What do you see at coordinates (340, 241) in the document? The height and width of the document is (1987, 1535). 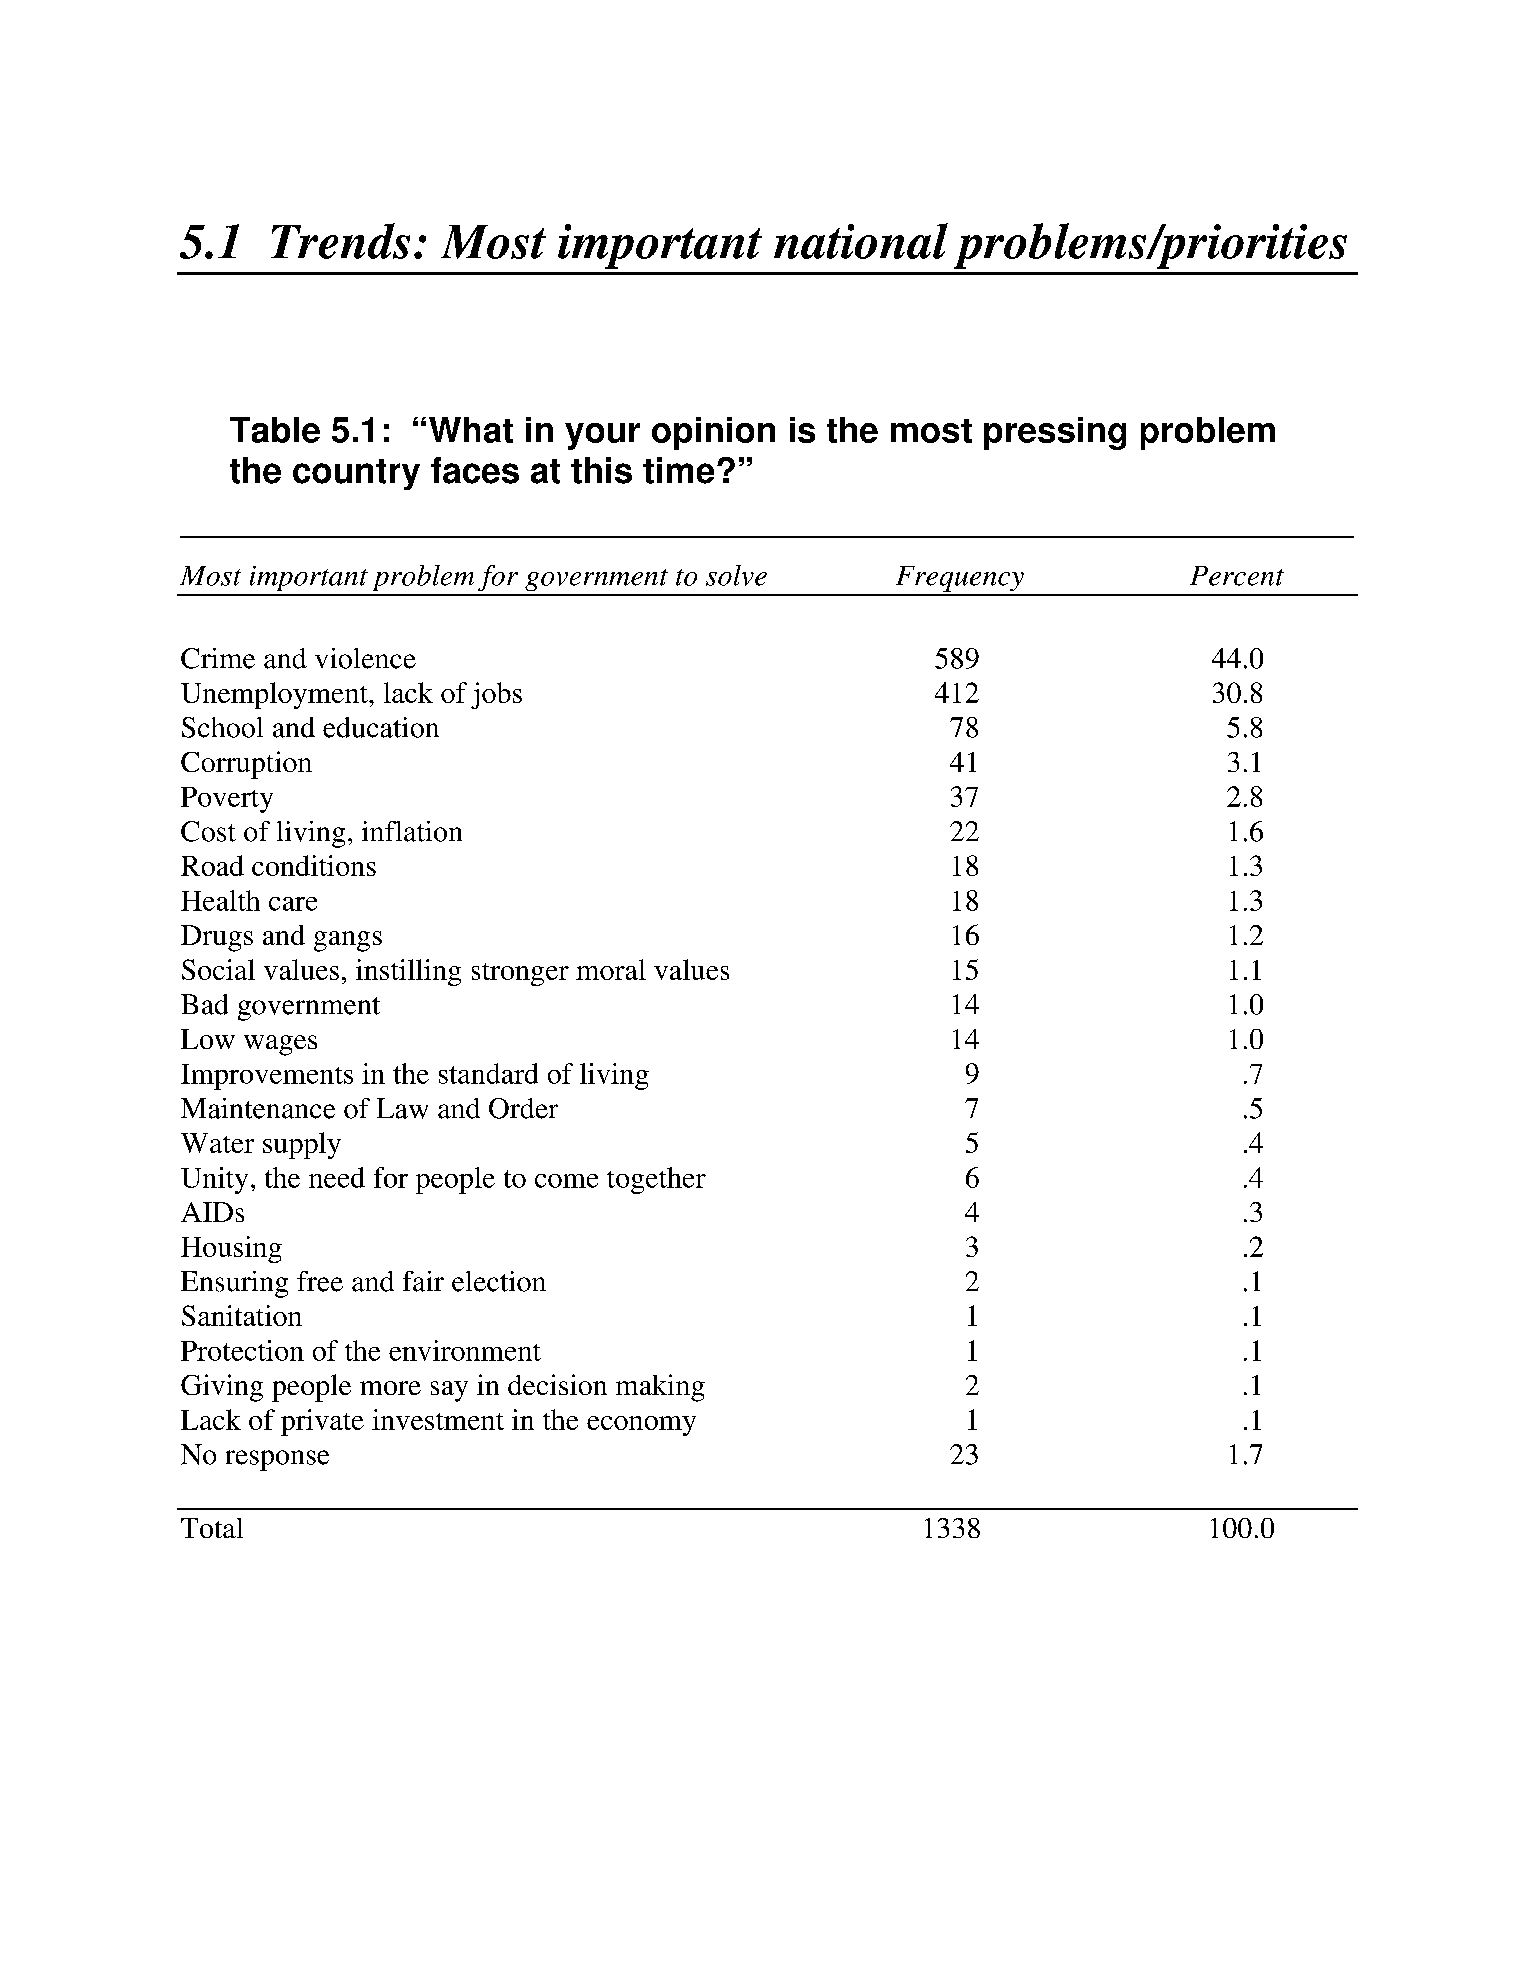 I see `Trends` at bounding box center [340, 241].
